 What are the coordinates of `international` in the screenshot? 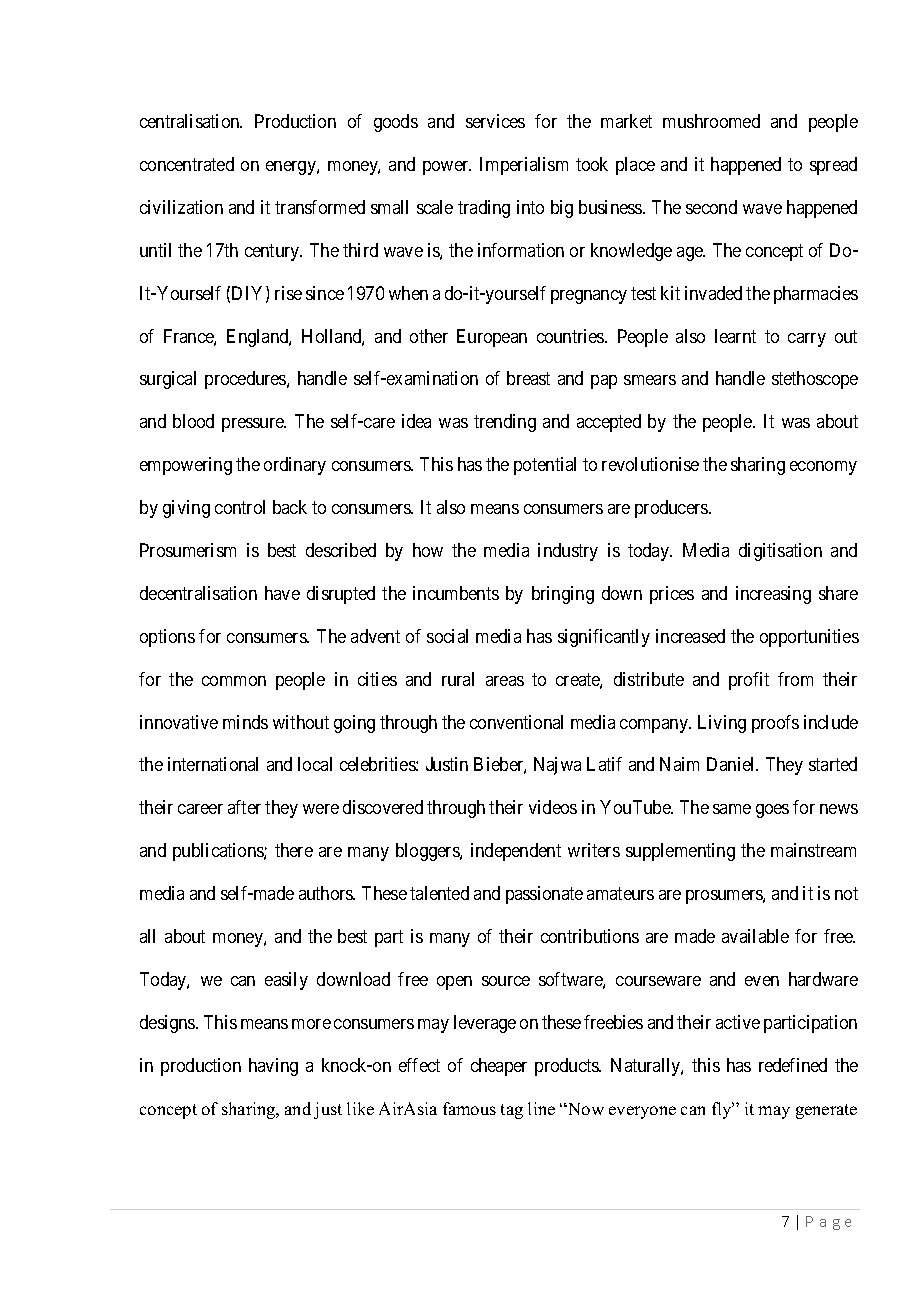 It's located at (213, 764).
